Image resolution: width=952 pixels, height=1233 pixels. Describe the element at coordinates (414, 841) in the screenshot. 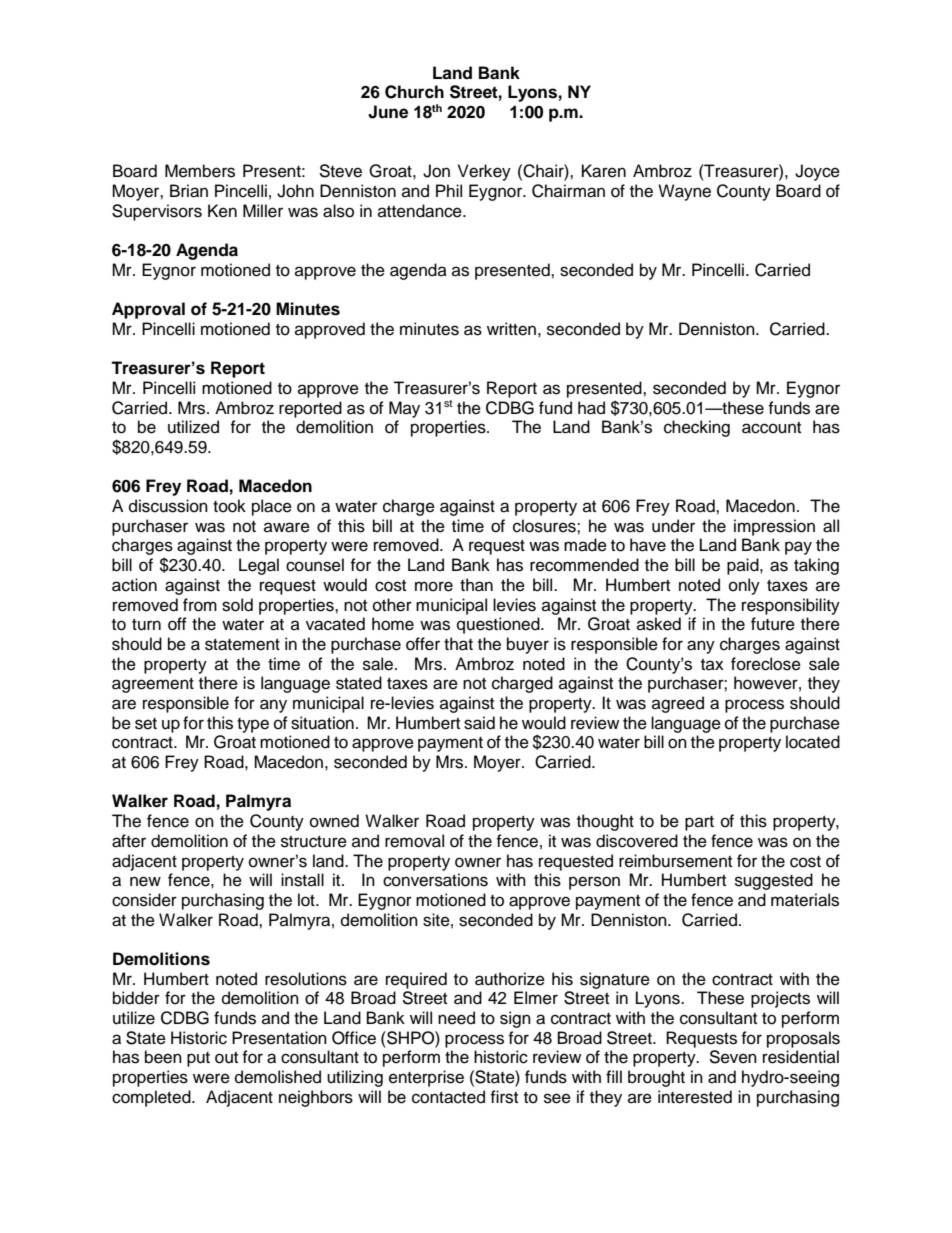

I see `removal` at that location.
